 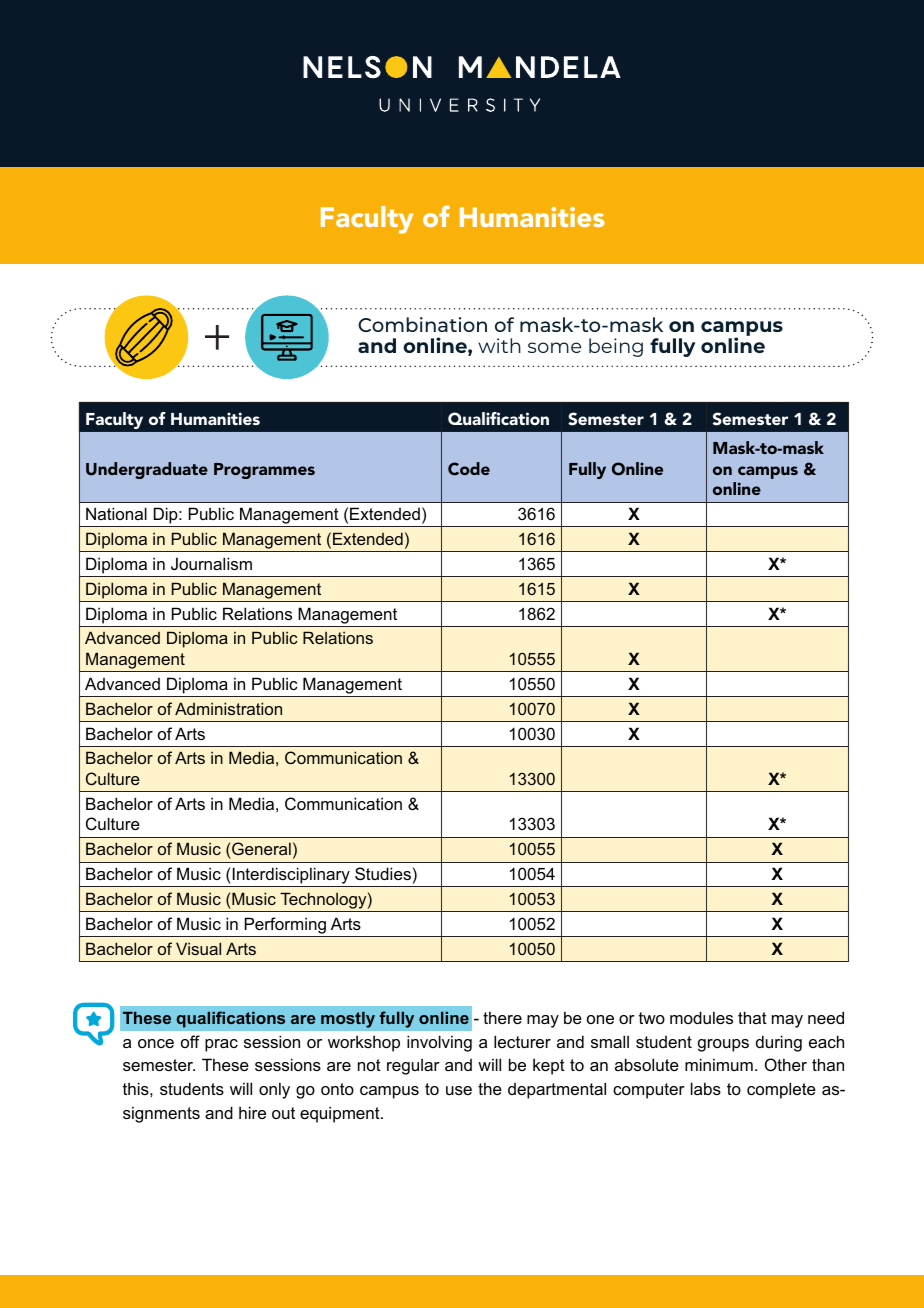 I want to click on with, so click(x=499, y=345).
